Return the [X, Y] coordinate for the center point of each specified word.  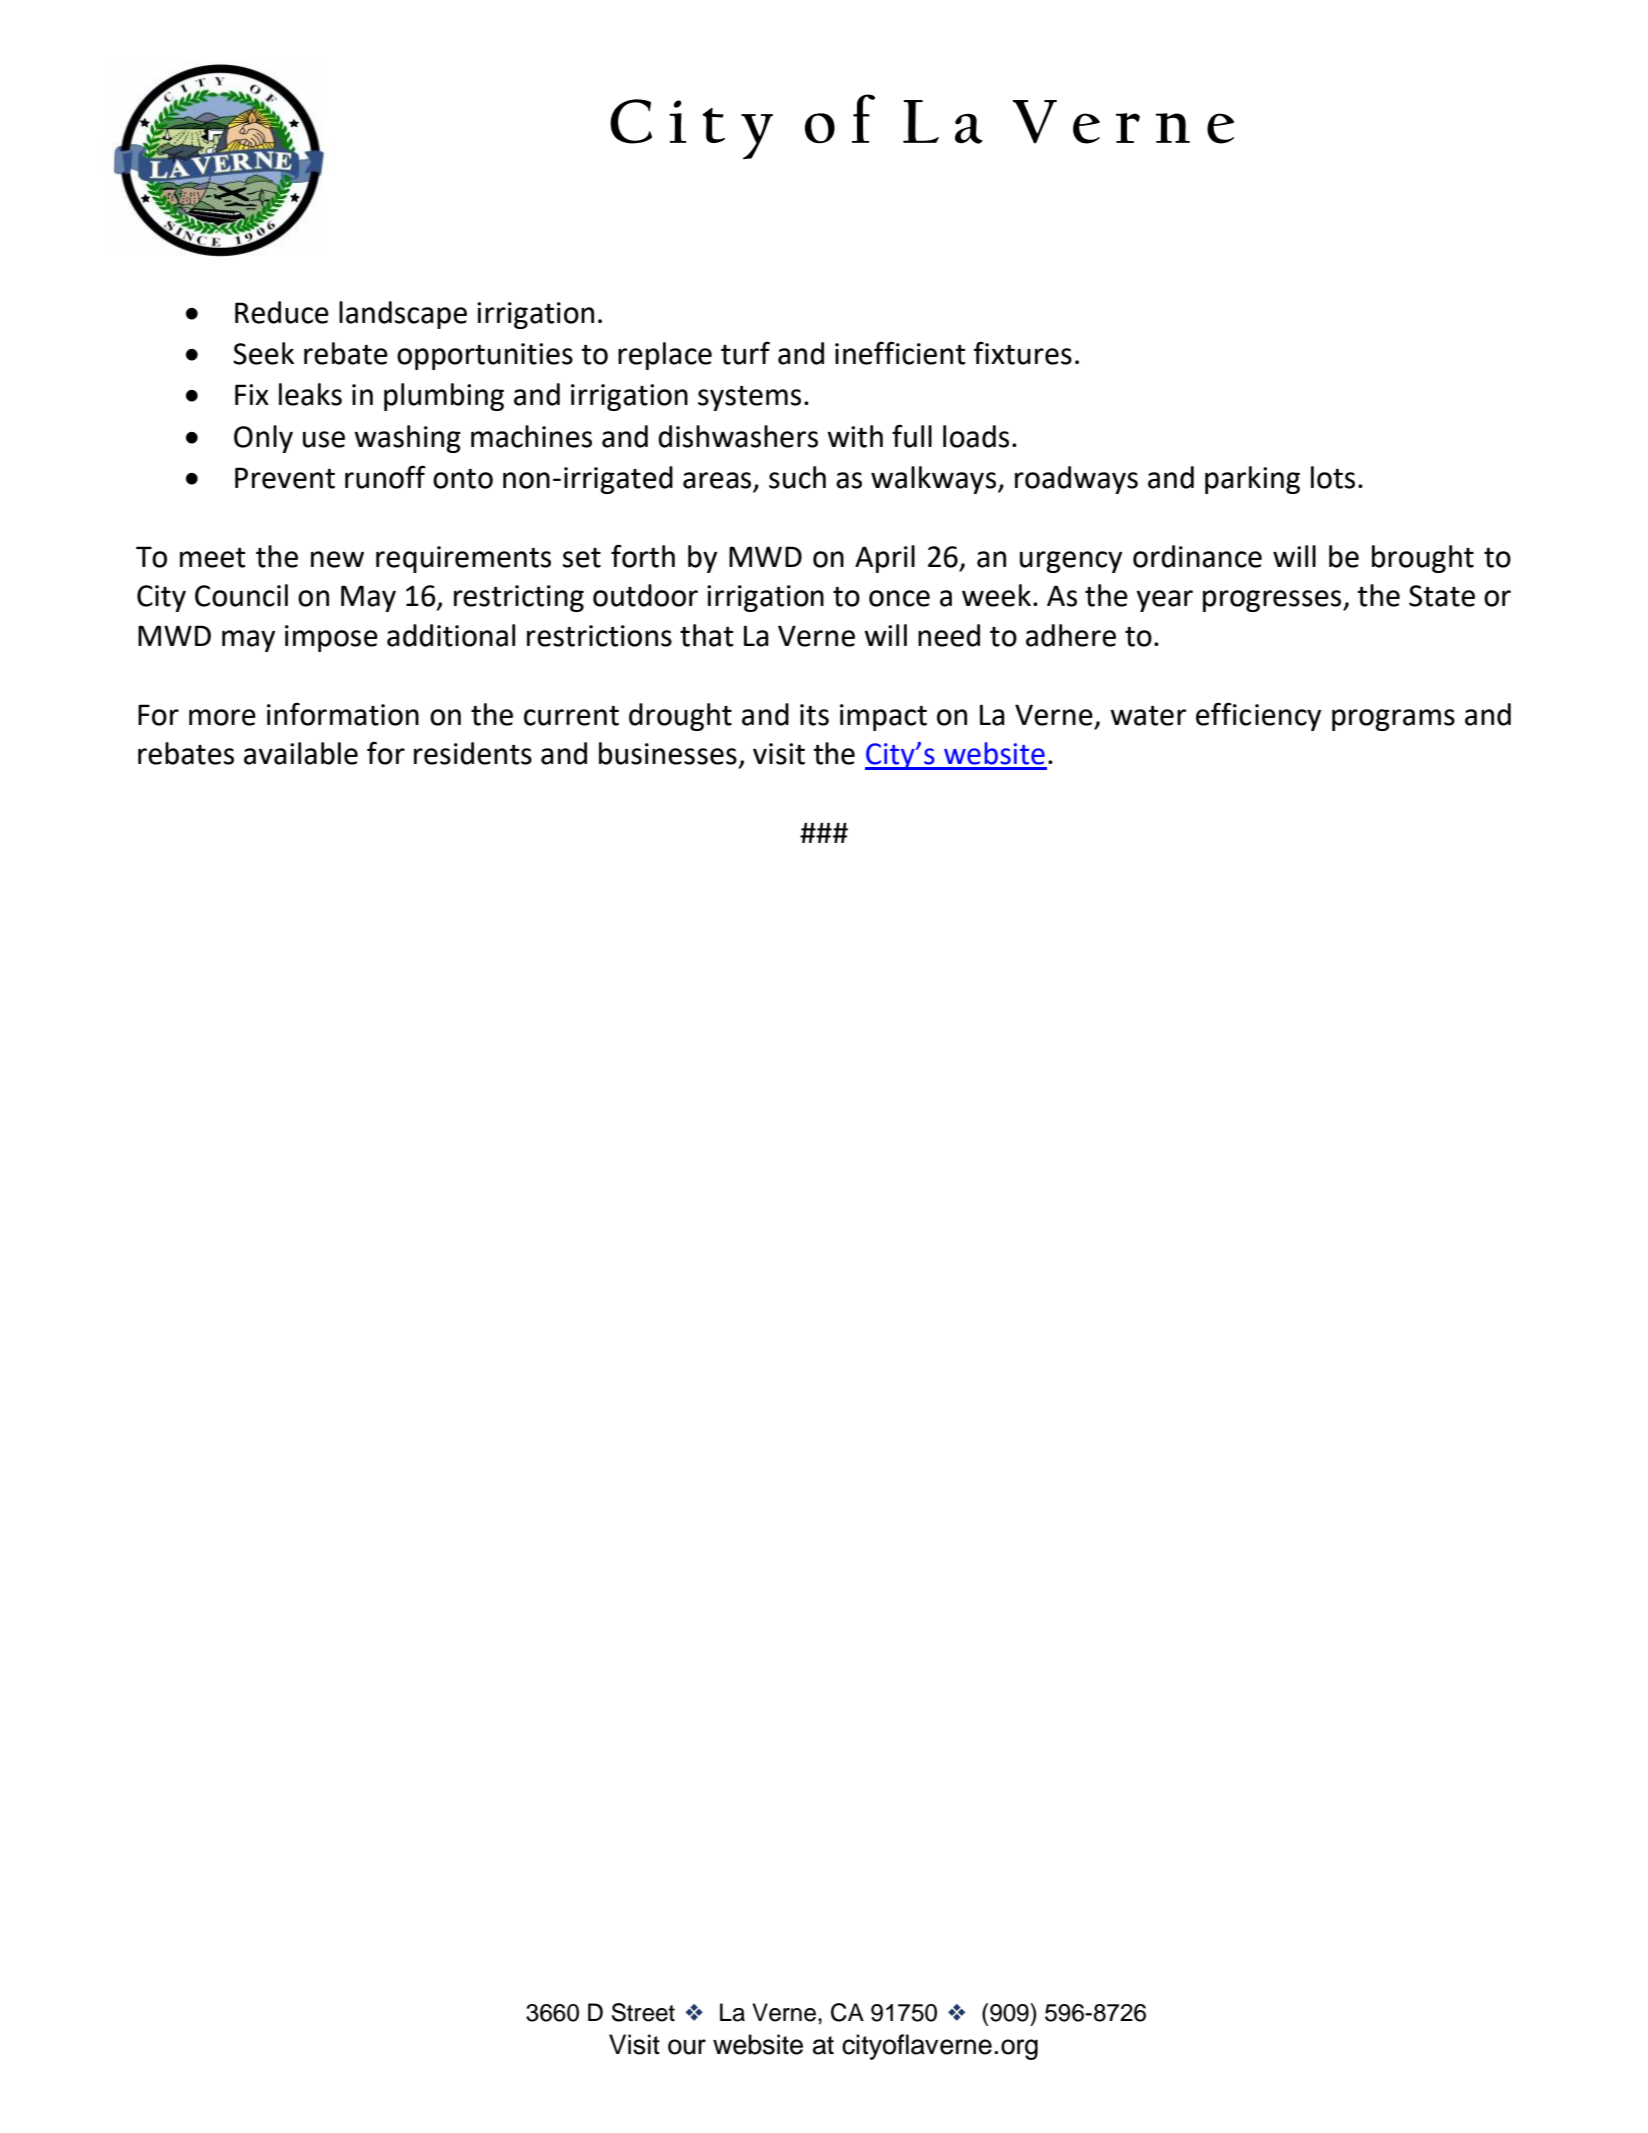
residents [473, 753]
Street [643, 2012]
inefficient [900, 353]
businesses [668, 753]
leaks [310, 394]
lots [1333, 477]
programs [1393, 720]
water [1148, 715]
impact [883, 717]
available [301, 753]
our [687, 2047]
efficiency [1258, 716]
